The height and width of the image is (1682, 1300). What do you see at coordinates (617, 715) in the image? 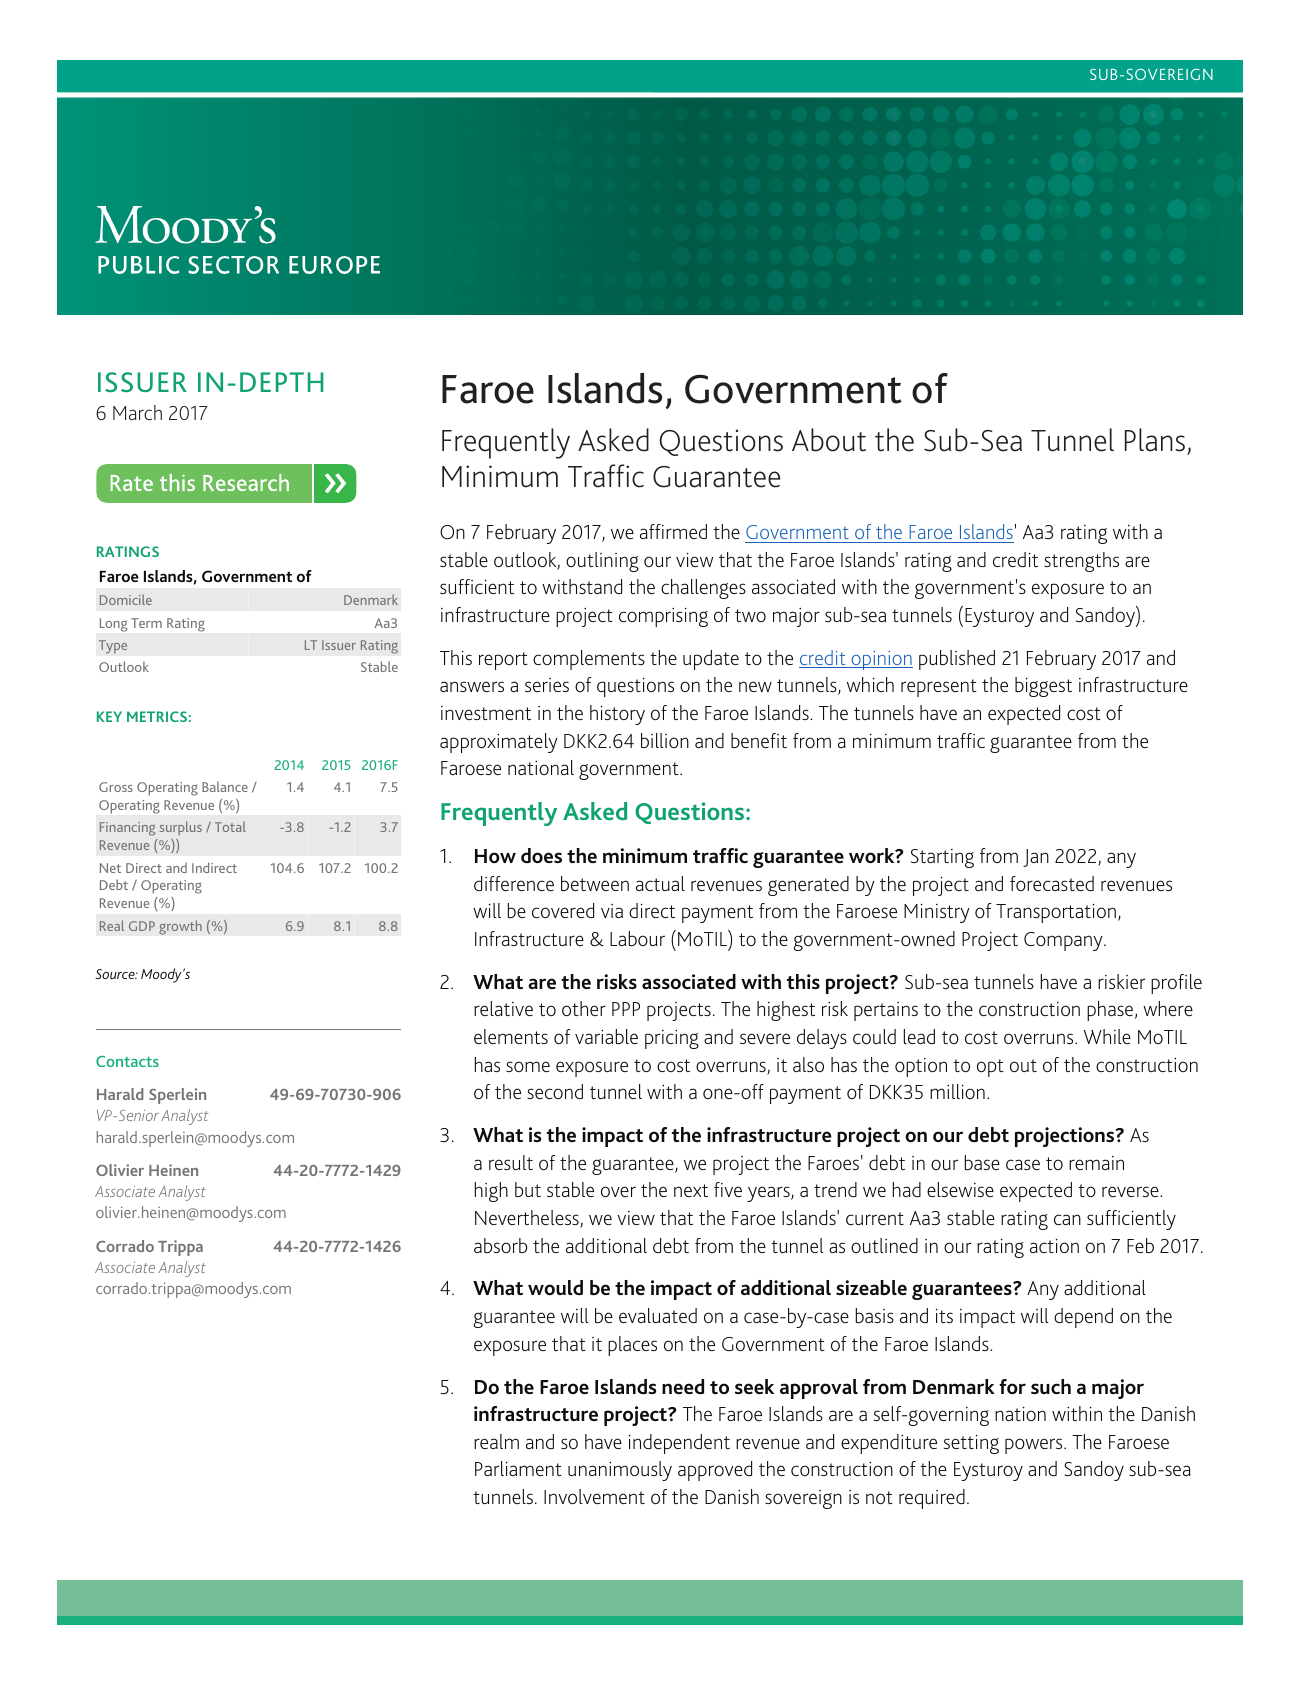
I see `history` at bounding box center [617, 715].
